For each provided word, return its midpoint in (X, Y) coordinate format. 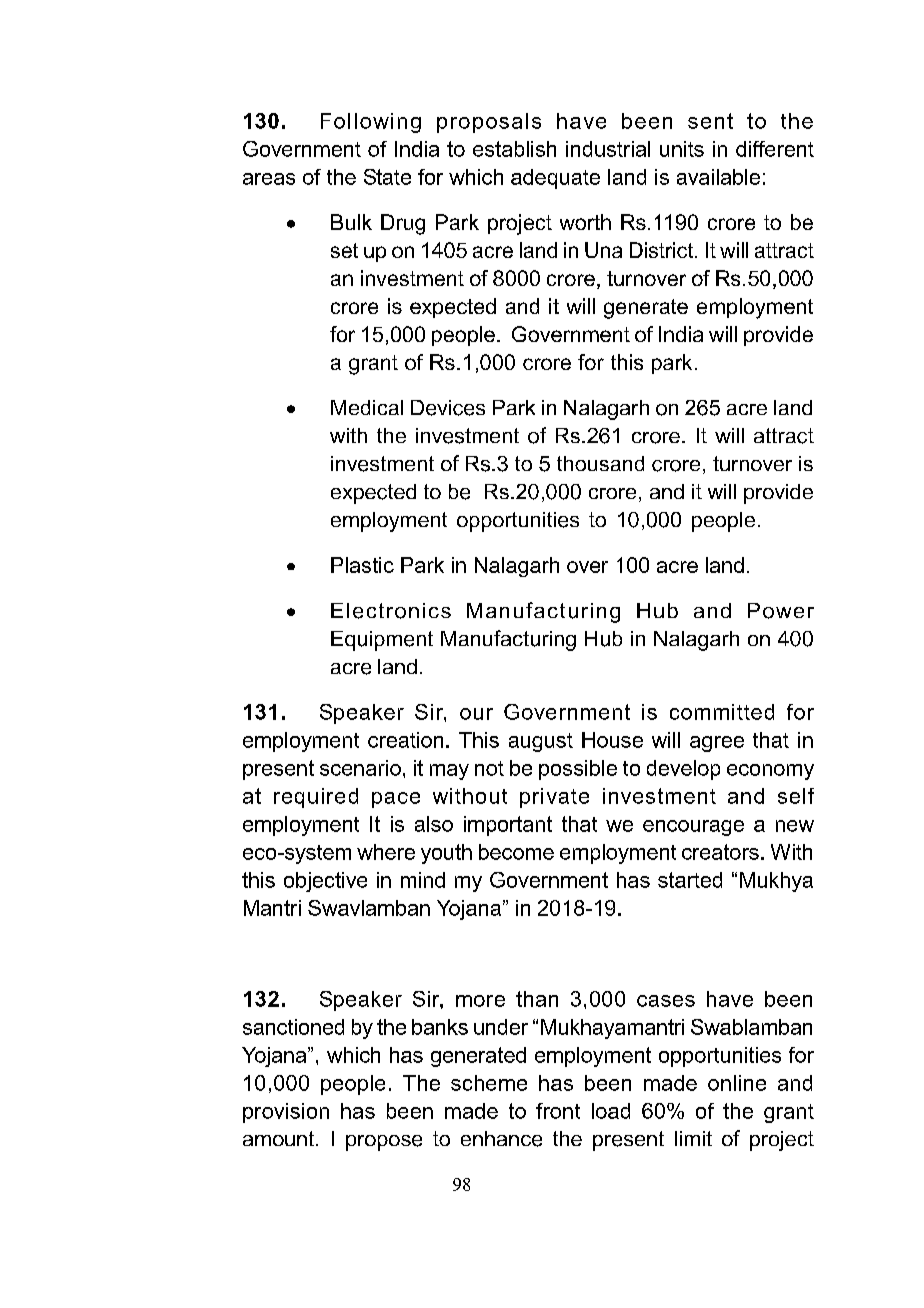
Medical (367, 407)
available (718, 177)
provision (286, 1113)
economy (770, 772)
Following (371, 123)
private (554, 798)
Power (781, 611)
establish (514, 149)
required (316, 798)
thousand (600, 463)
